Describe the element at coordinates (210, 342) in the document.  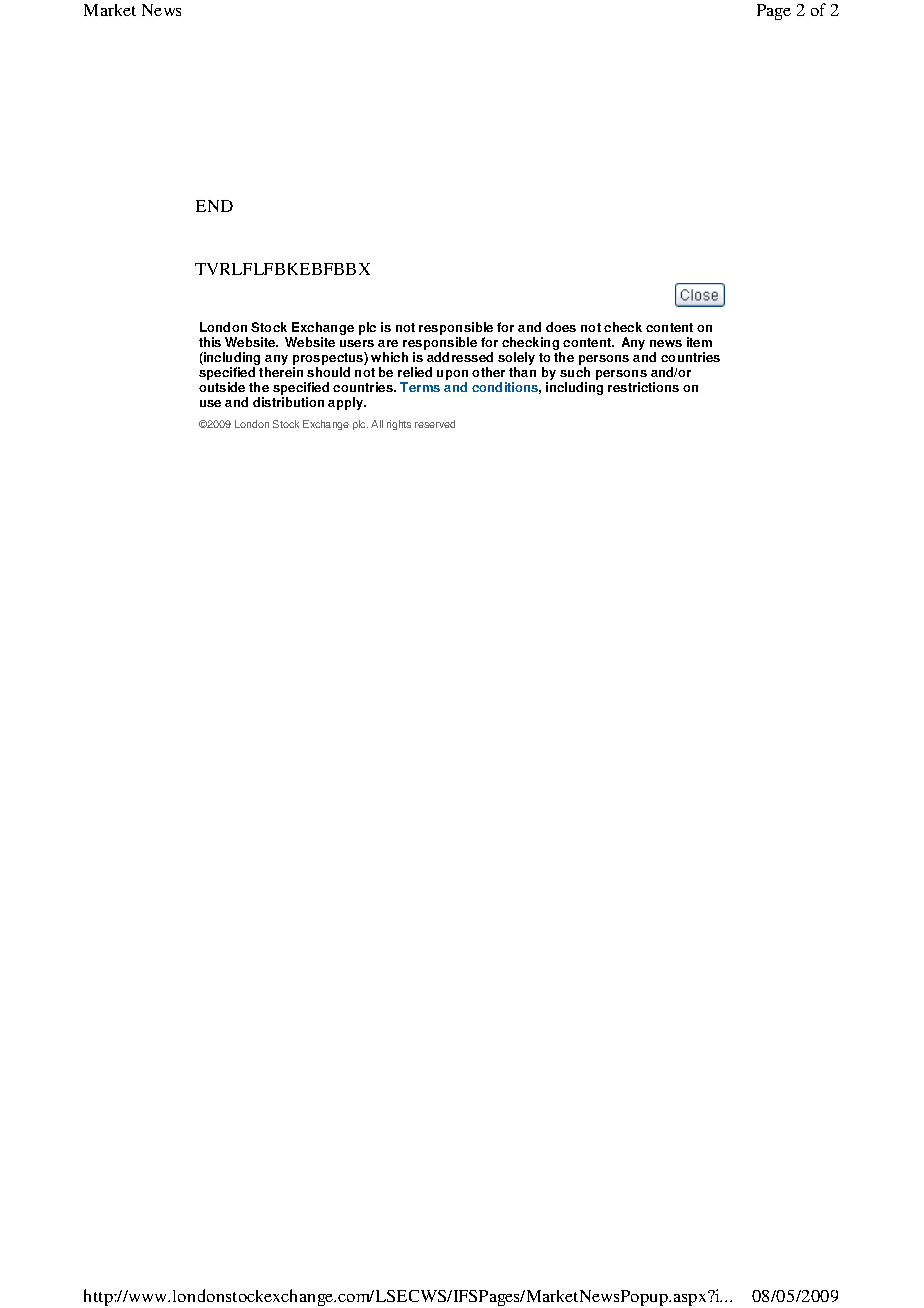
I see `this` at that location.
